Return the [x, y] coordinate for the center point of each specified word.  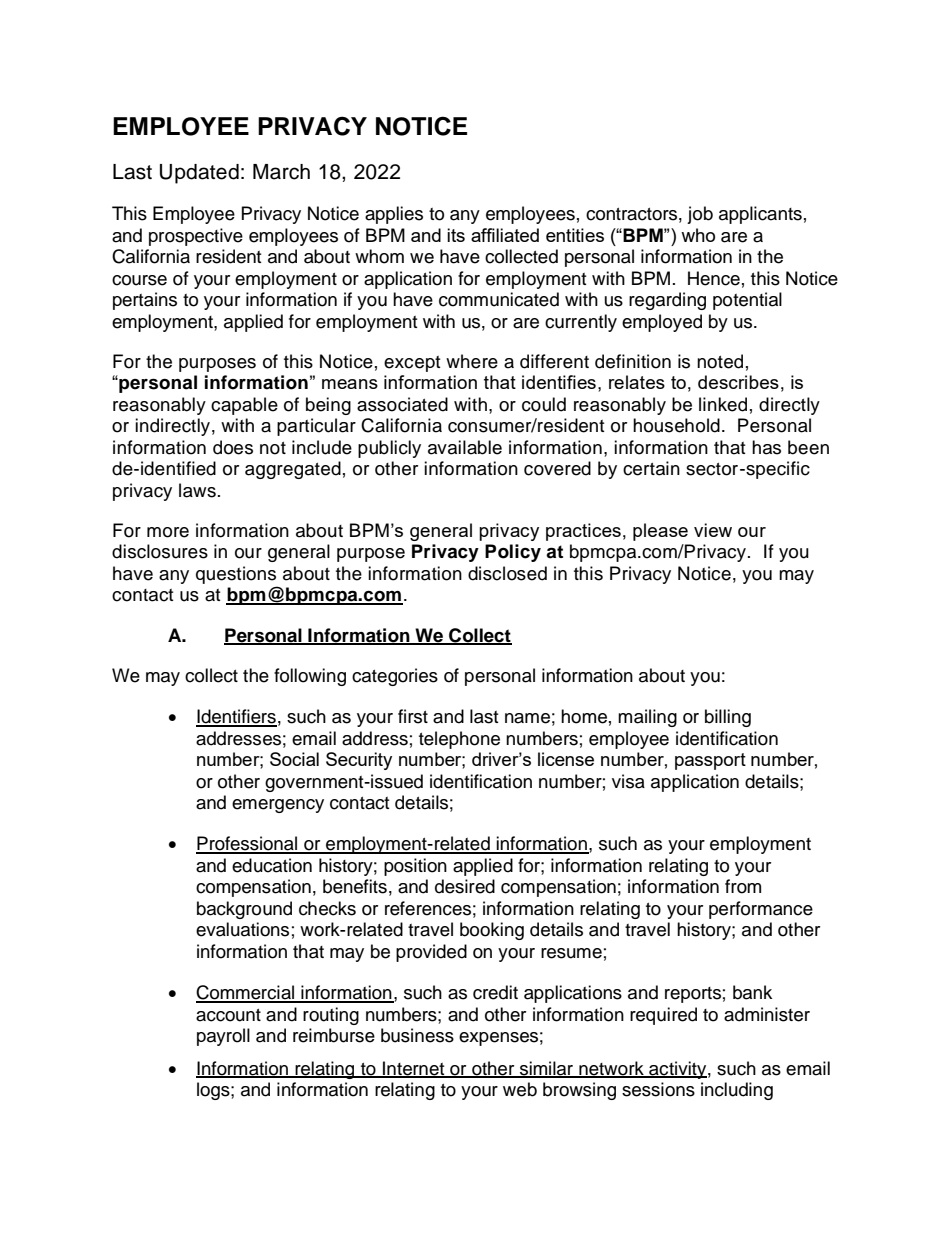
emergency [278, 806]
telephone [459, 740]
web [520, 1089]
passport [710, 761]
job [700, 215]
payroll [223, 1037]
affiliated [505, 235]
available [465, 447]
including [737, 1091]
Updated [199, 174]
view [713, 530]
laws [197, 490]
